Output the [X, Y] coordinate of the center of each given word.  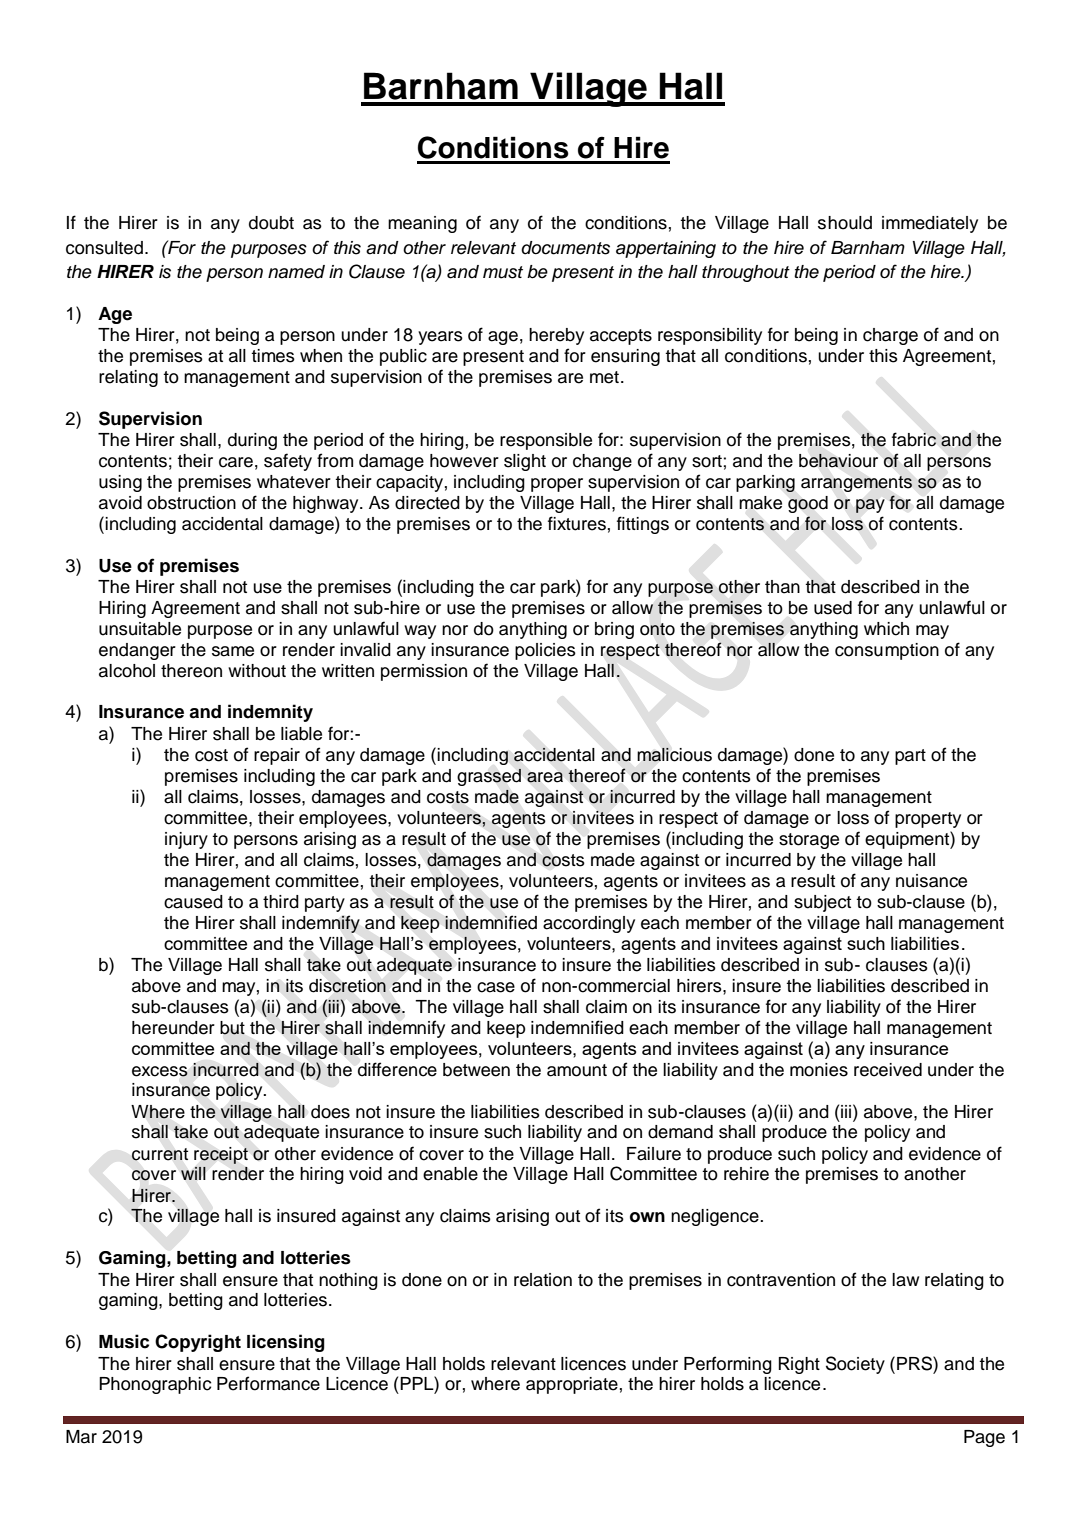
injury [186, 840]
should [845, 223]
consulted [104, 248]
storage [809, 841]
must [503, 272]
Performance [268, 1383]
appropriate [572, 1385]
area [545, 777]
